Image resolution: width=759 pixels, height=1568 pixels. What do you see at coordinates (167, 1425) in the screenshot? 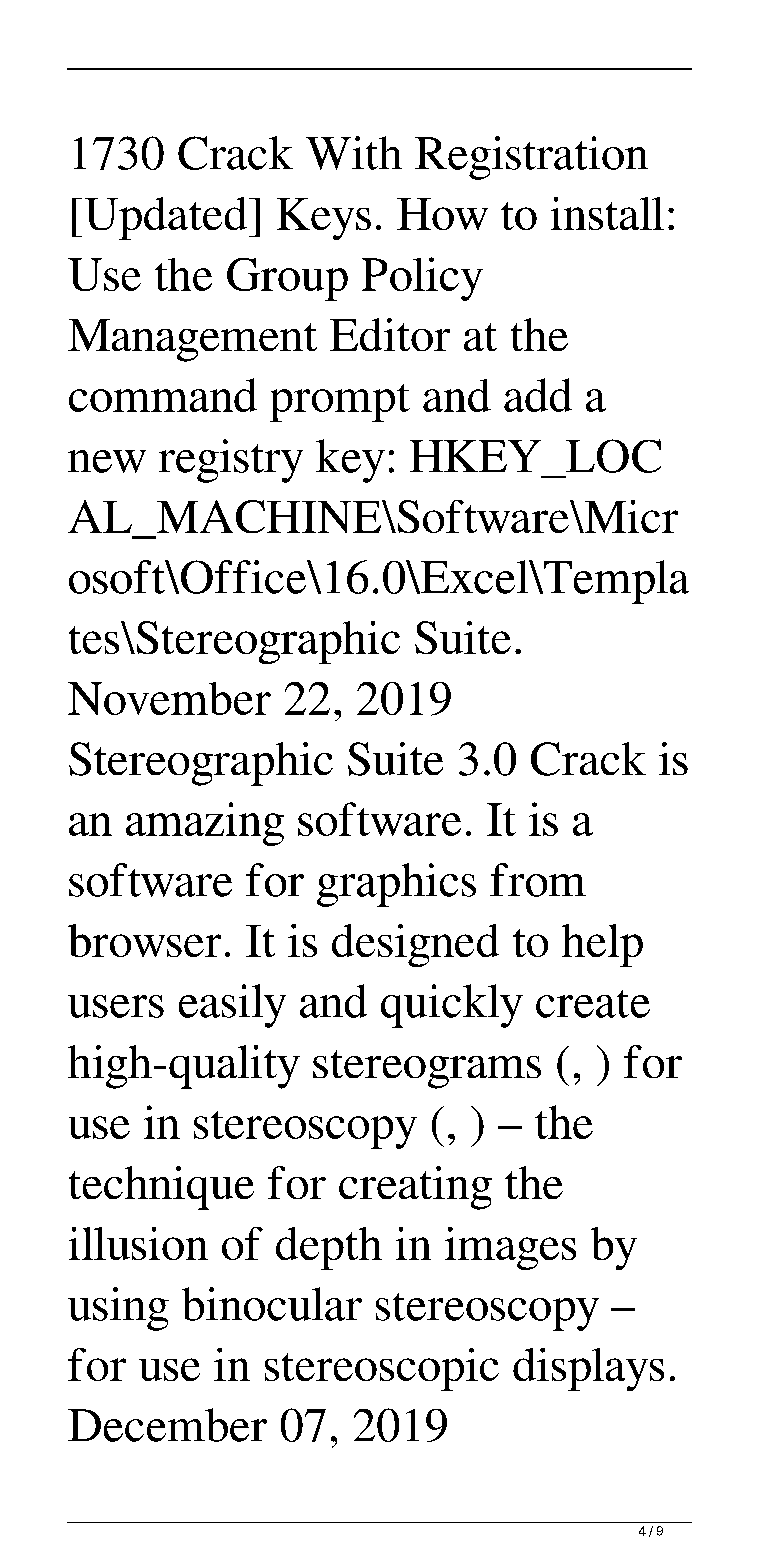
I see `December` at bounding box center [167, 1425].
